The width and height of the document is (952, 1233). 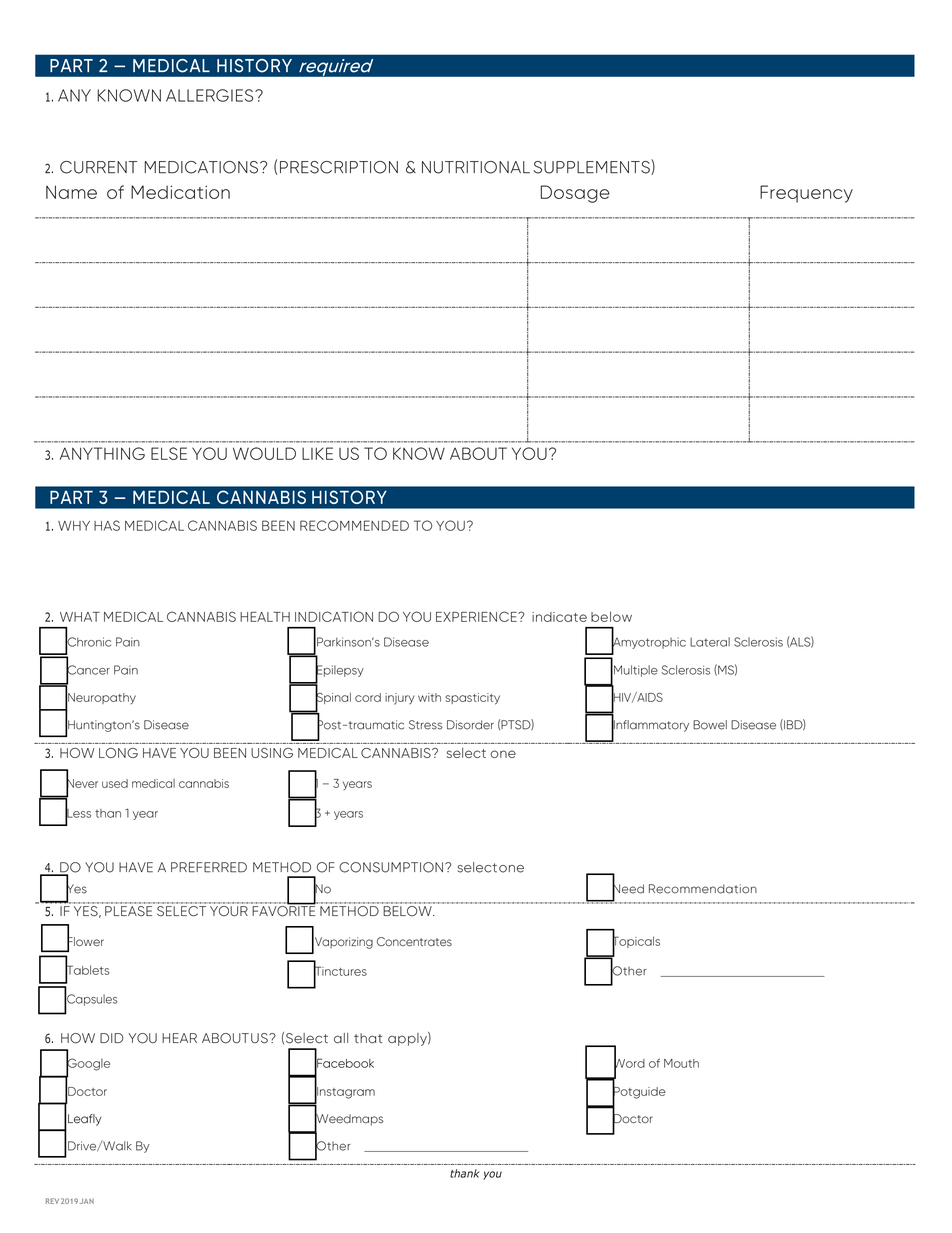 I want to click on that, so click(x=368, y=1038).
